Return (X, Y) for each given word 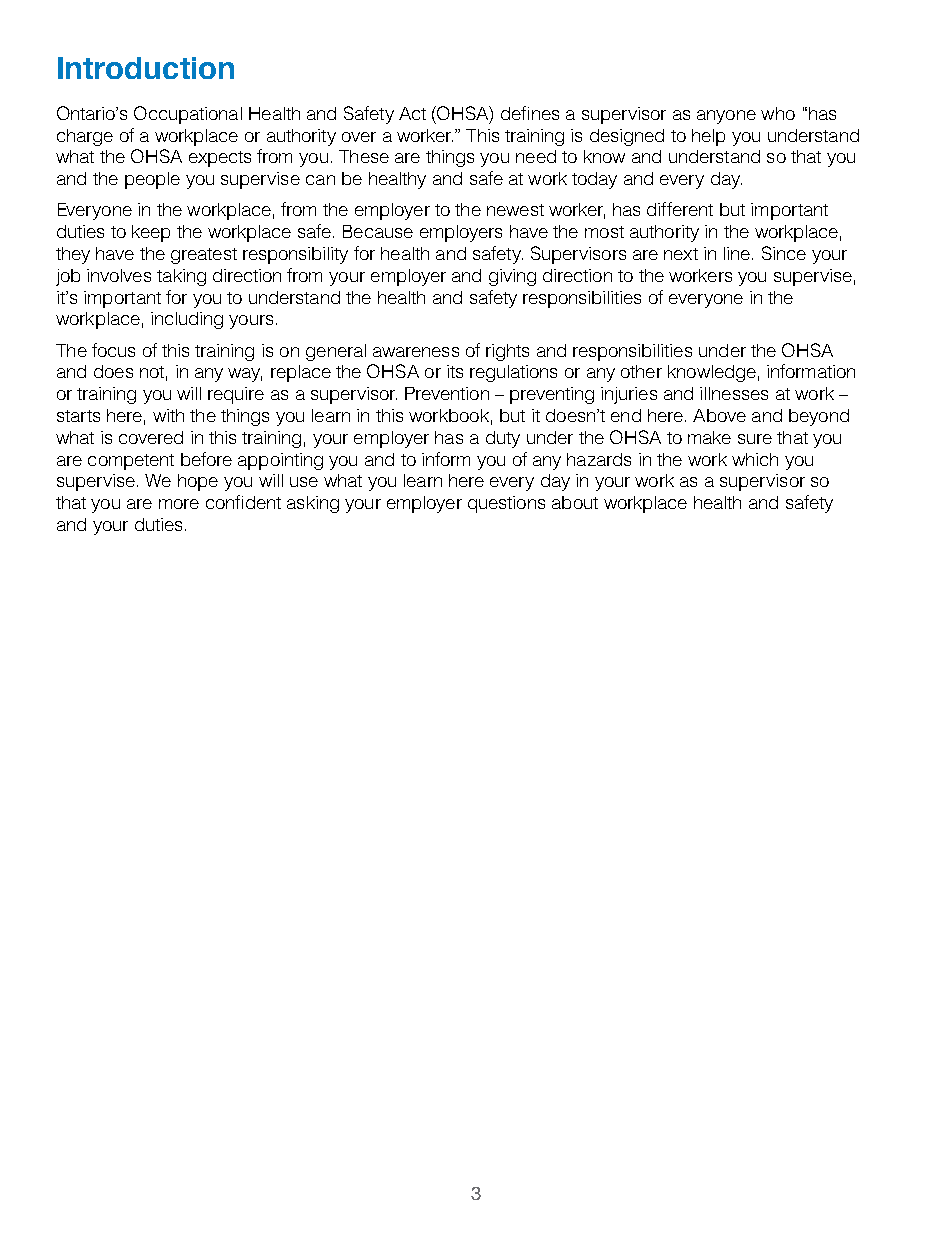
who (778, 113)
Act (412, 113)
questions (506, 504)
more (179, 504)
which (755, 459)
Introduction (146, 68)
